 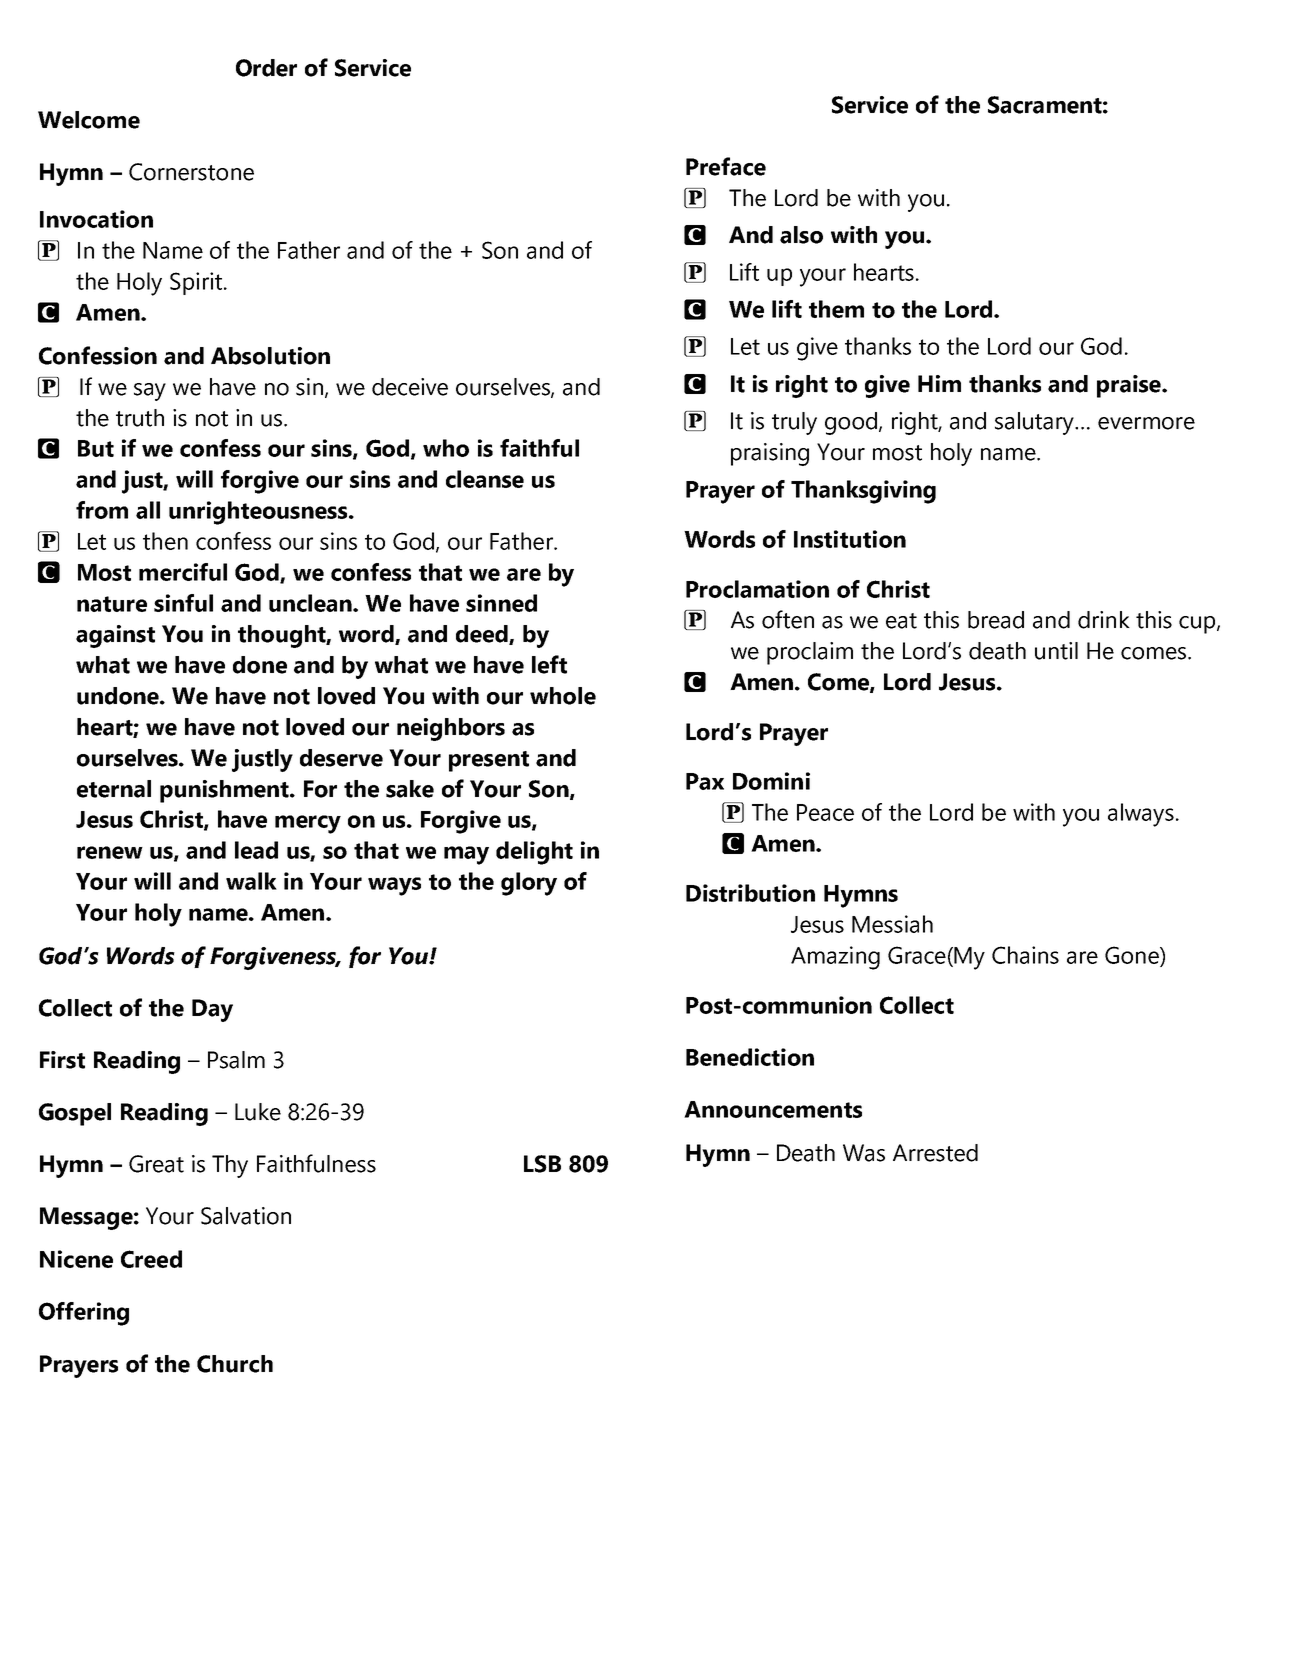 What do you see at coordinates (235, 1364) in the screenshot?
I see `Church` at bounding box center [235, 1364].
